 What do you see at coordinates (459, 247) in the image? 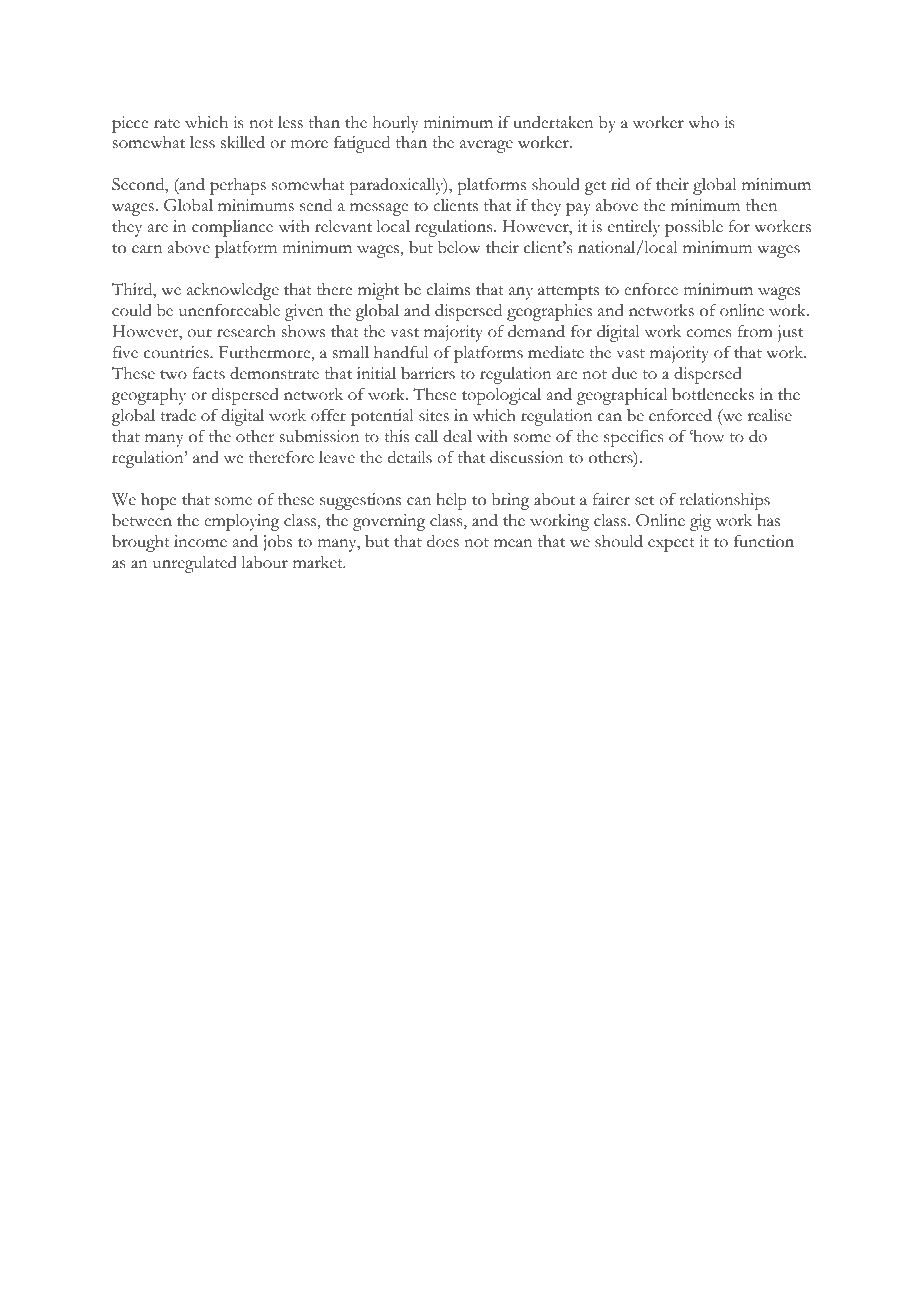
I see `below` at bounding box center [459, 247].
